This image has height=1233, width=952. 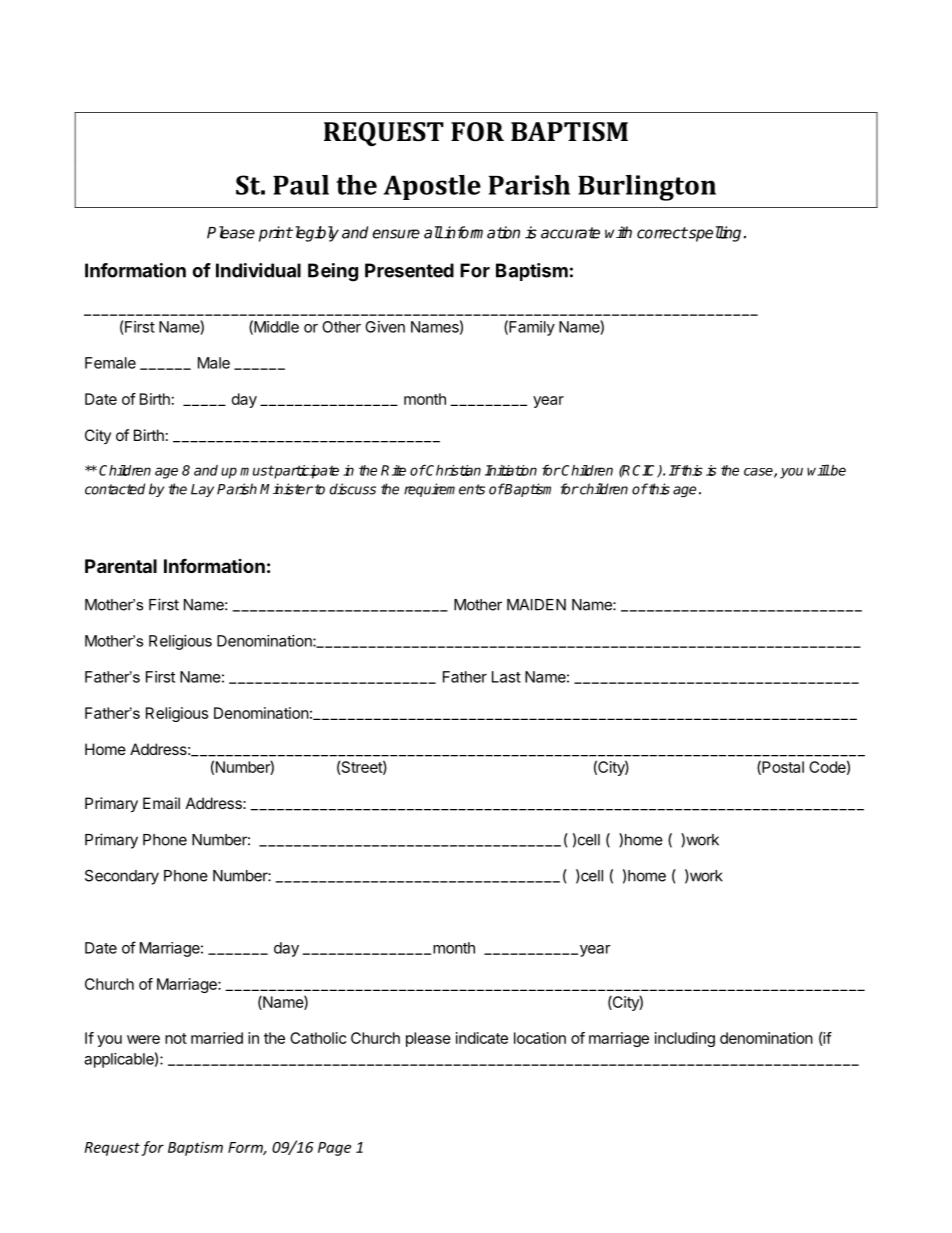 What do you see at coordinates (122, 877) in the image?
I see `Secondary` at bounding box center [122, 877].
